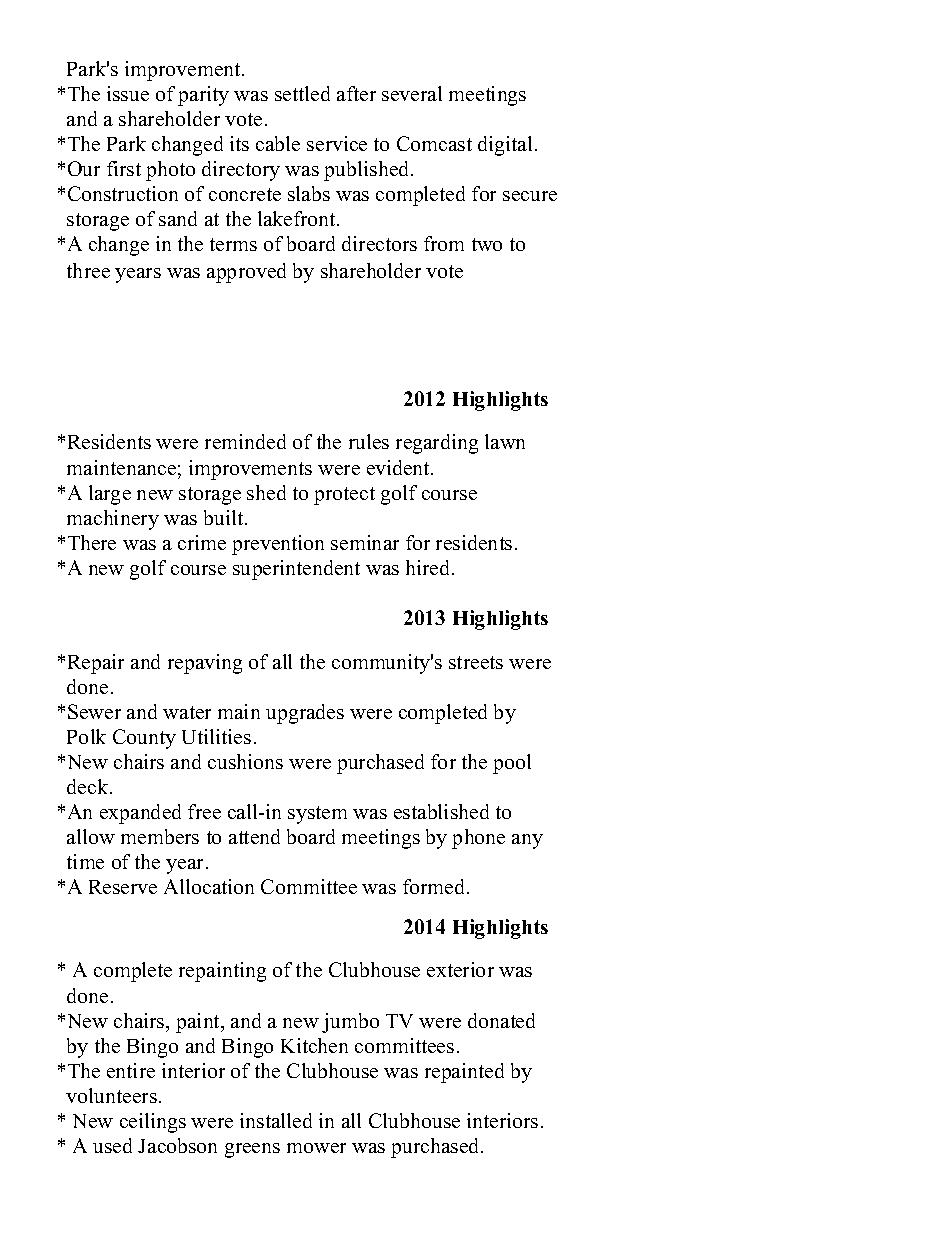  Describe the element at coordinates (460, 969) in the page. I see `exterior` at that location.
